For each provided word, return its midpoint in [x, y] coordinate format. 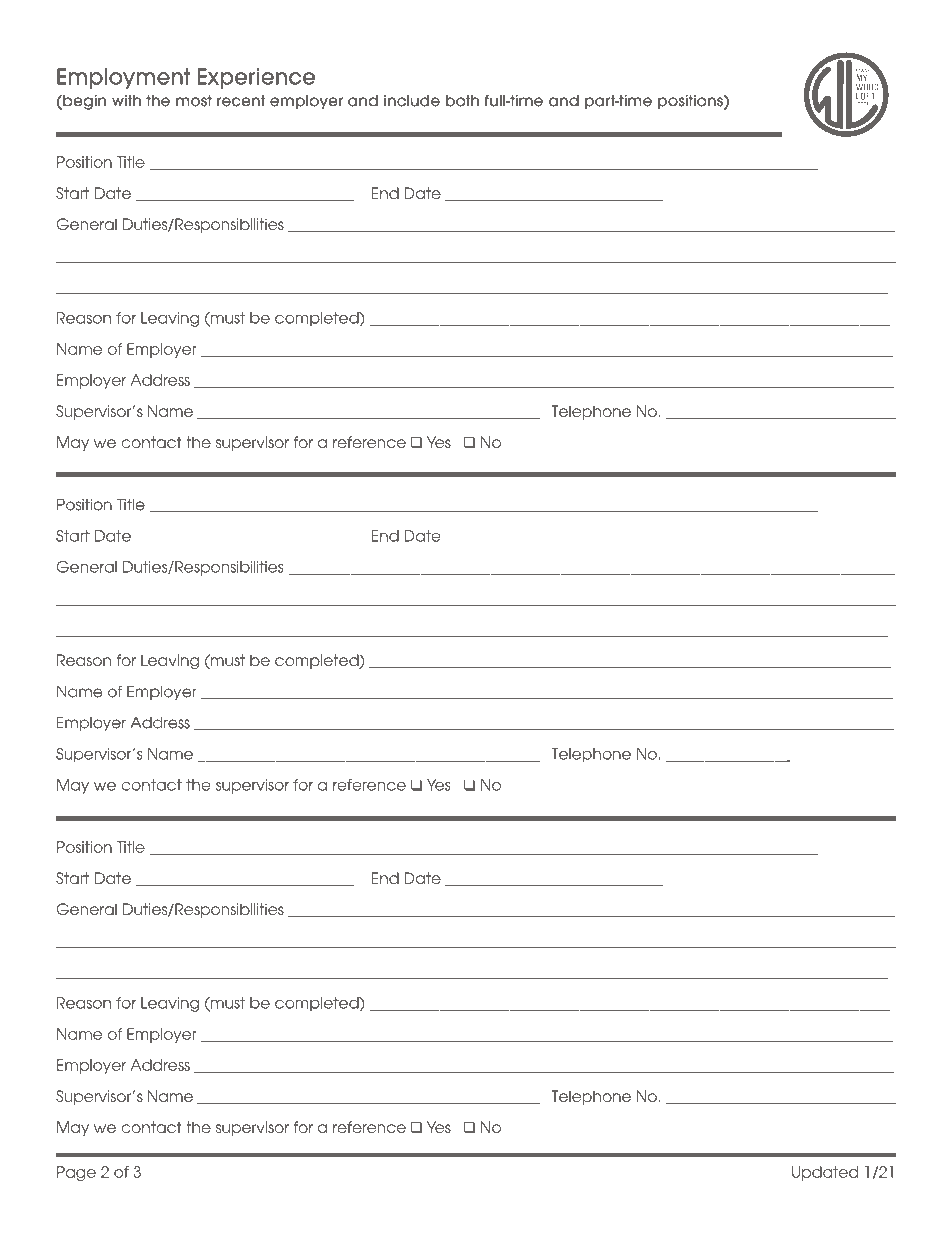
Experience [256, 78]
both [462, 100]
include [412, 100]
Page [76, 1173]
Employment [123, 78]
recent [241, 100]
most [194, 100]
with [126, 100]
